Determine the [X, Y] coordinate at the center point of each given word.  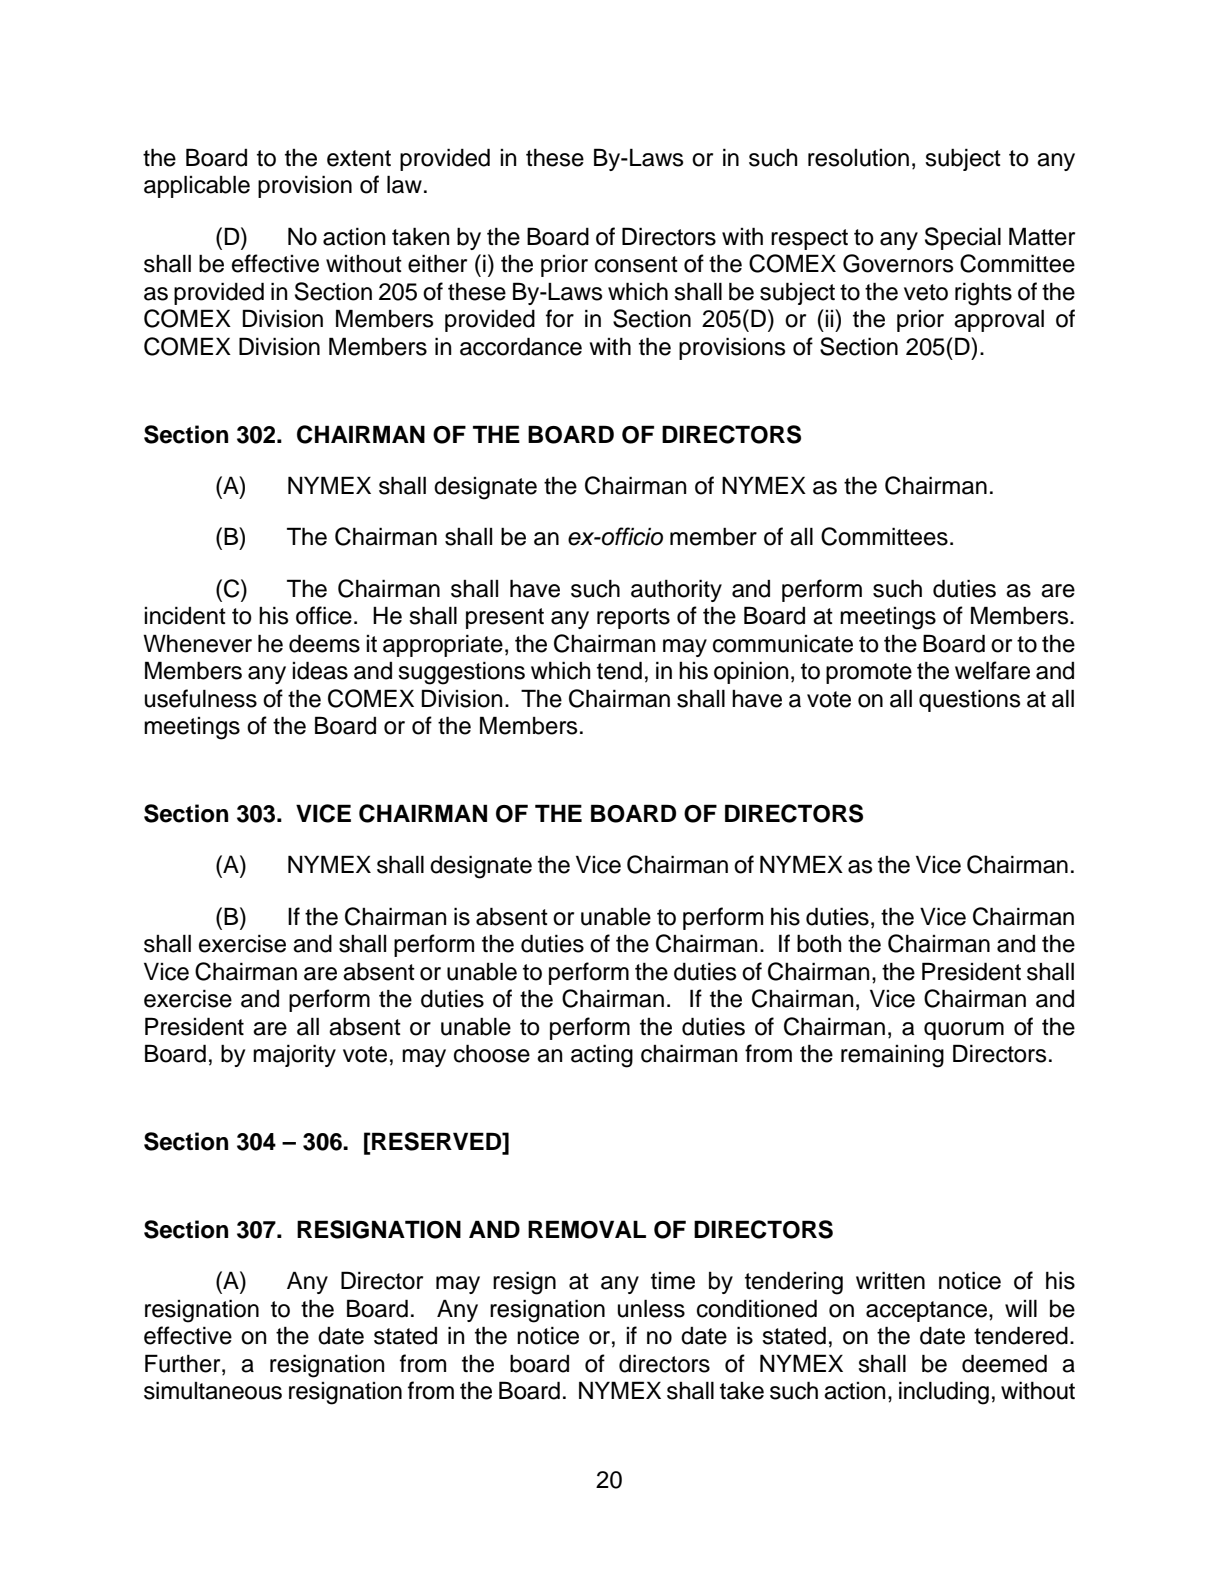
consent [636, 264]
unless [651, 1308]
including [944, 1393]
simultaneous [213, 1390]
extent [359, 158]
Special [963, 238]
